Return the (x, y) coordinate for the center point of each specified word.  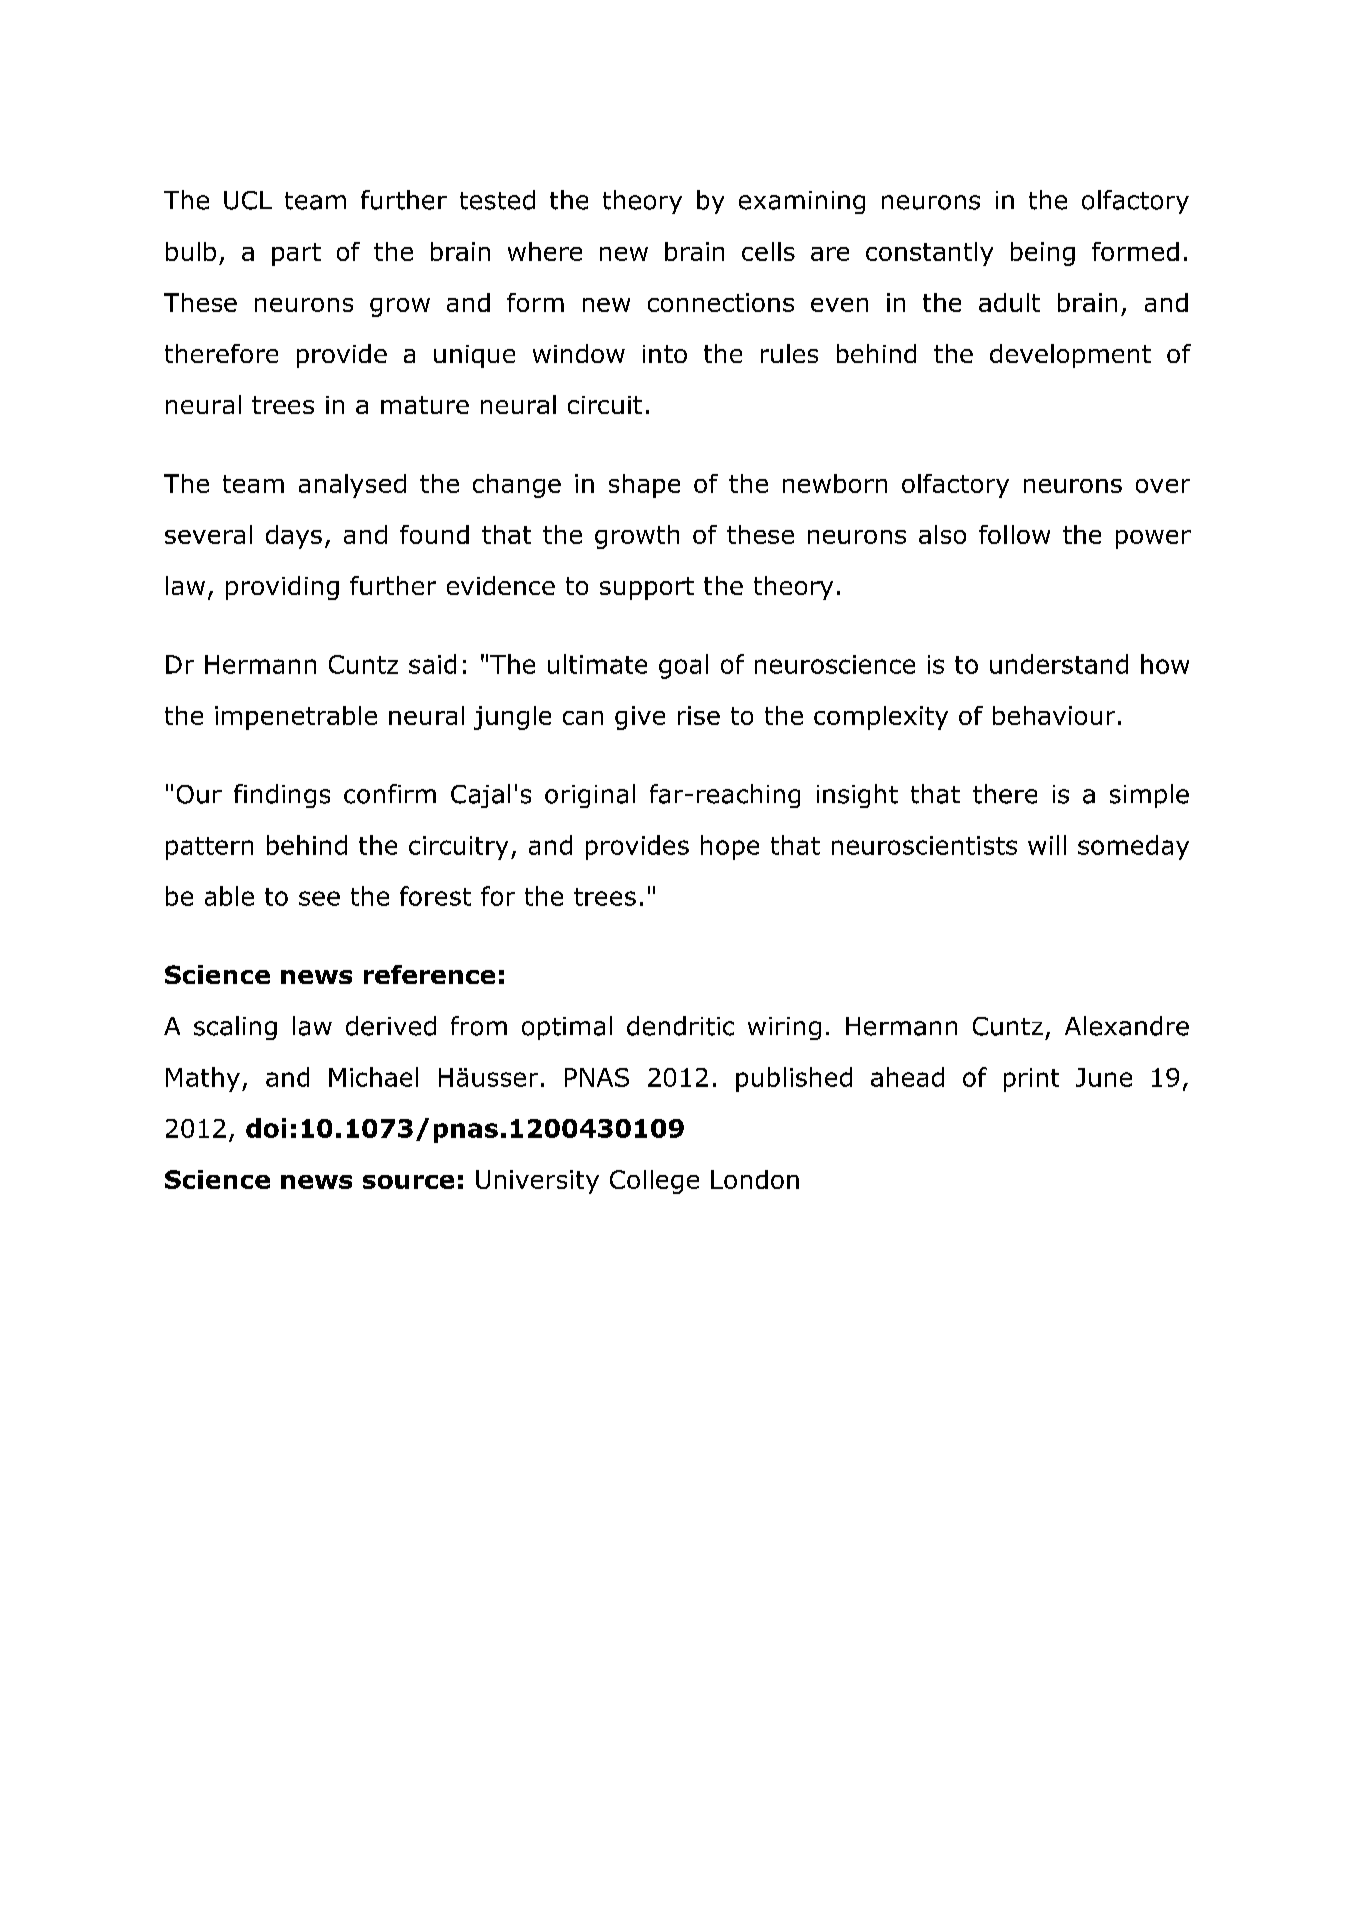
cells (768, 251)
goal (683, 666)
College (654, 1182)
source (408, 1182)
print (1031, 1080)
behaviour (1054, 715)
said (432, 664)
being (1043, 254)
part (296, 254)
